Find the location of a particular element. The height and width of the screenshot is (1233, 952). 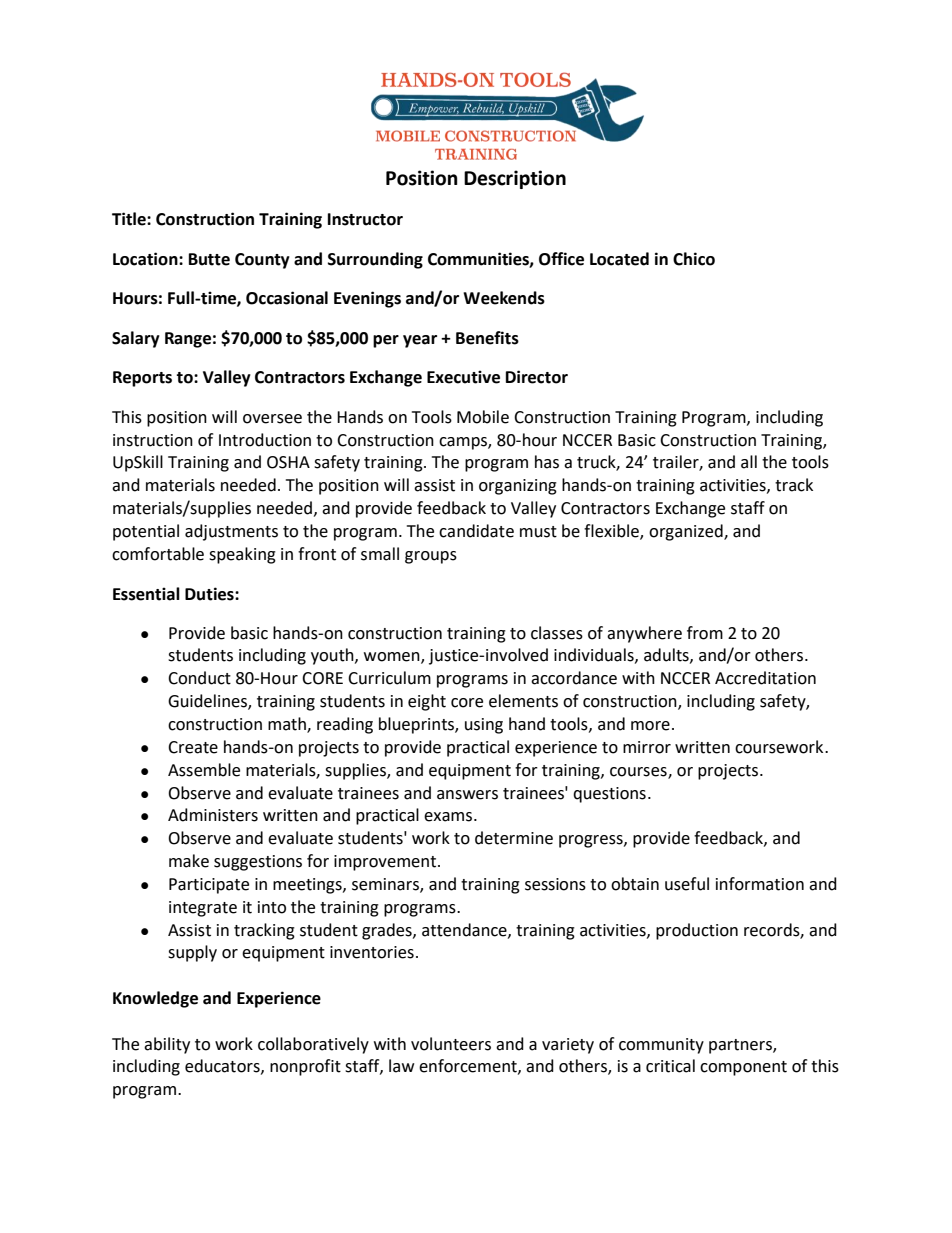

Chico is located at coordinates (694, 259).
